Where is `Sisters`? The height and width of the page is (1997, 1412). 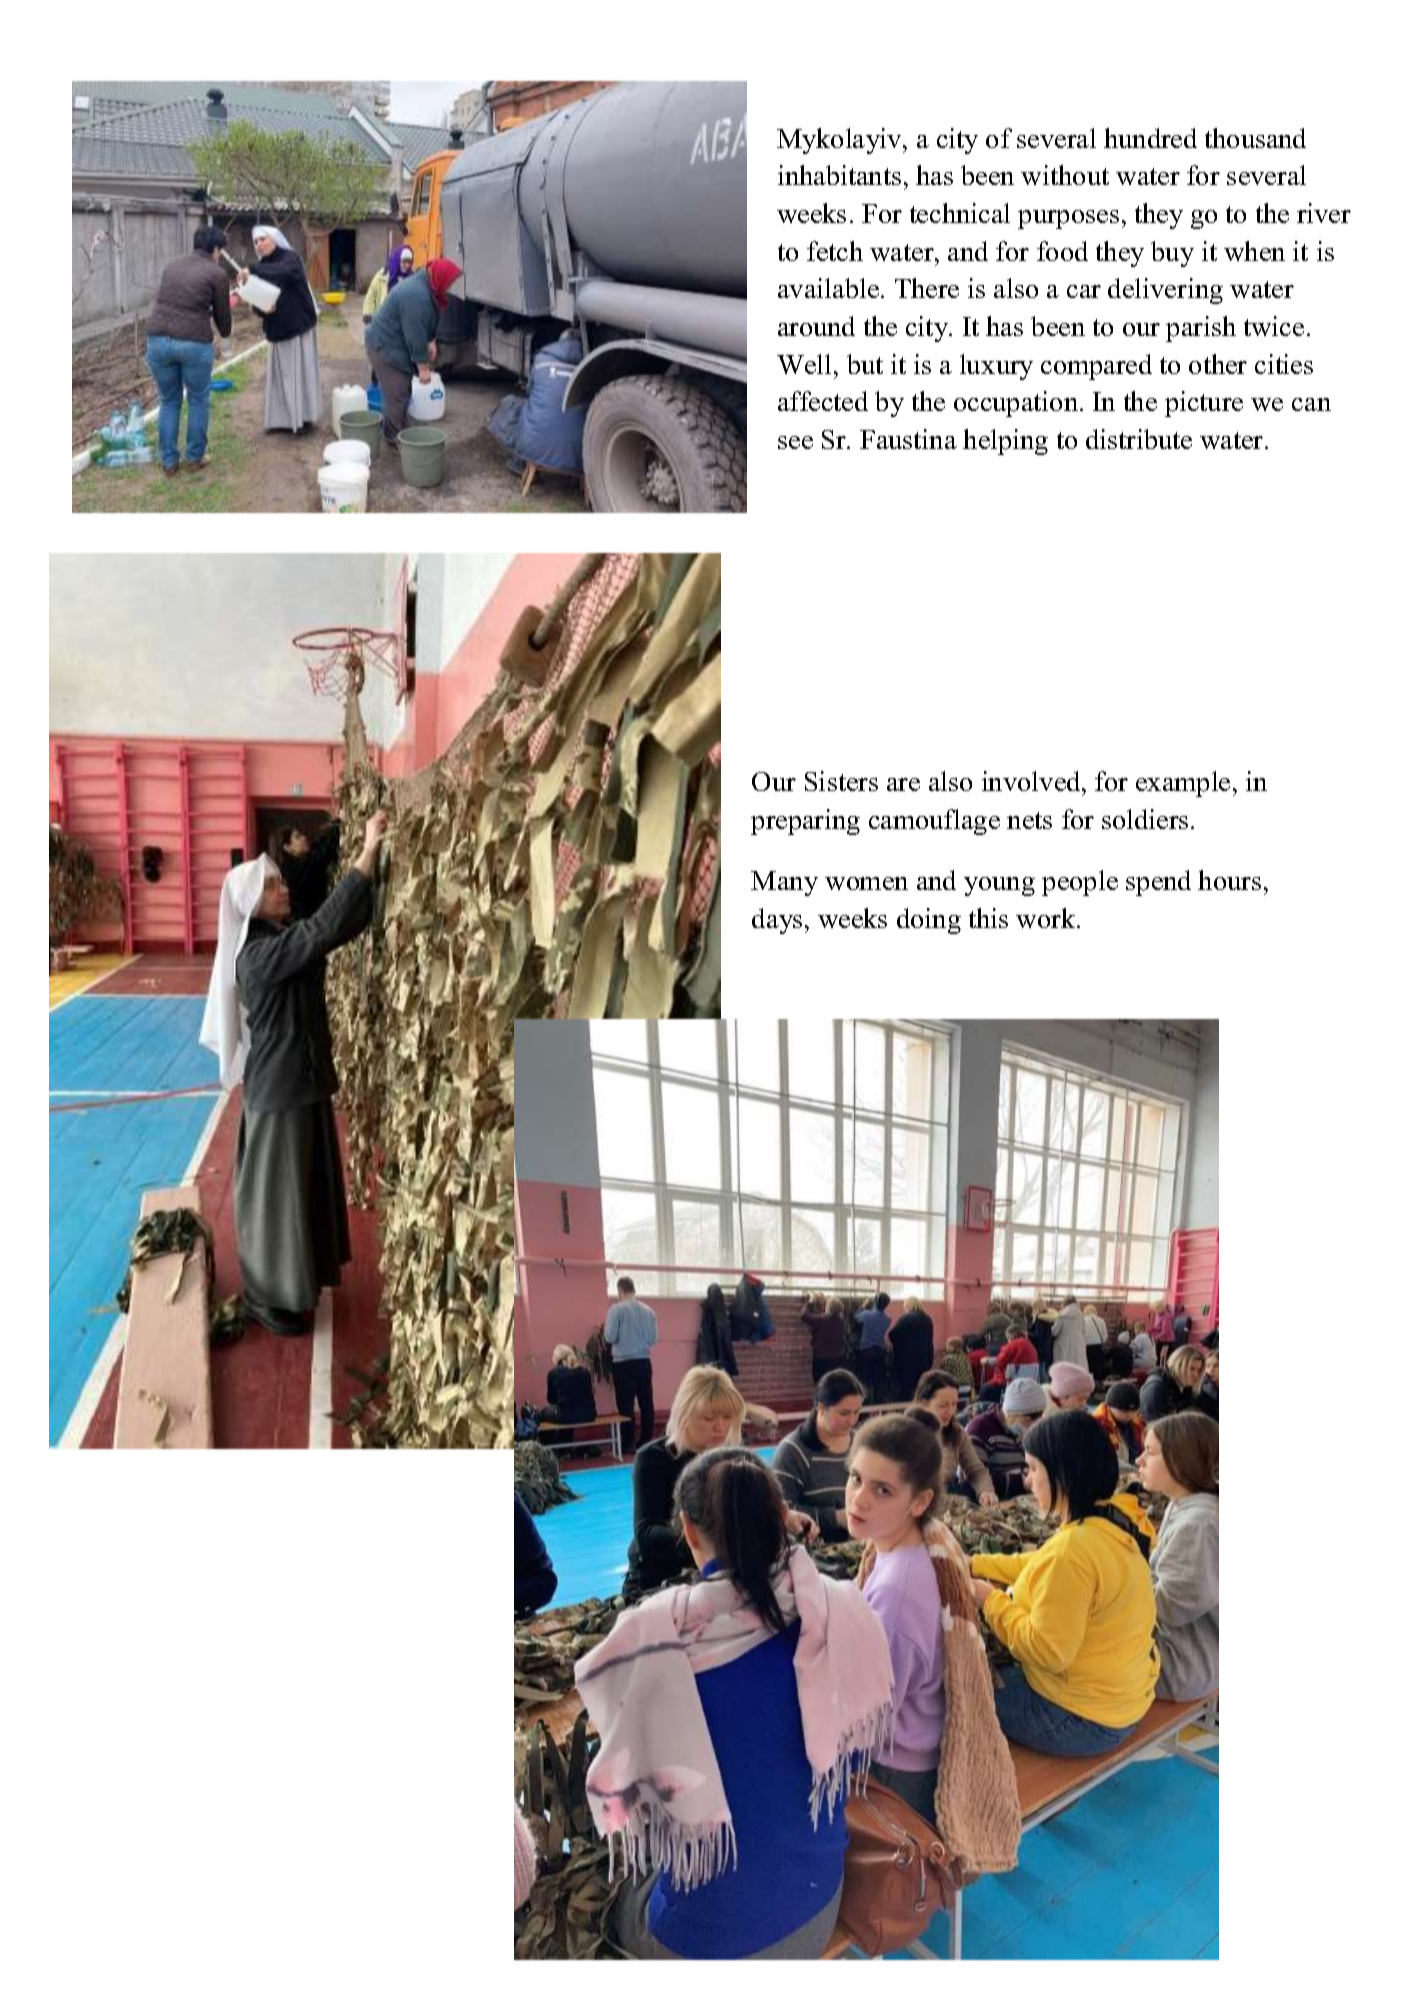
Sisters is located at coordinates (841, 781).
